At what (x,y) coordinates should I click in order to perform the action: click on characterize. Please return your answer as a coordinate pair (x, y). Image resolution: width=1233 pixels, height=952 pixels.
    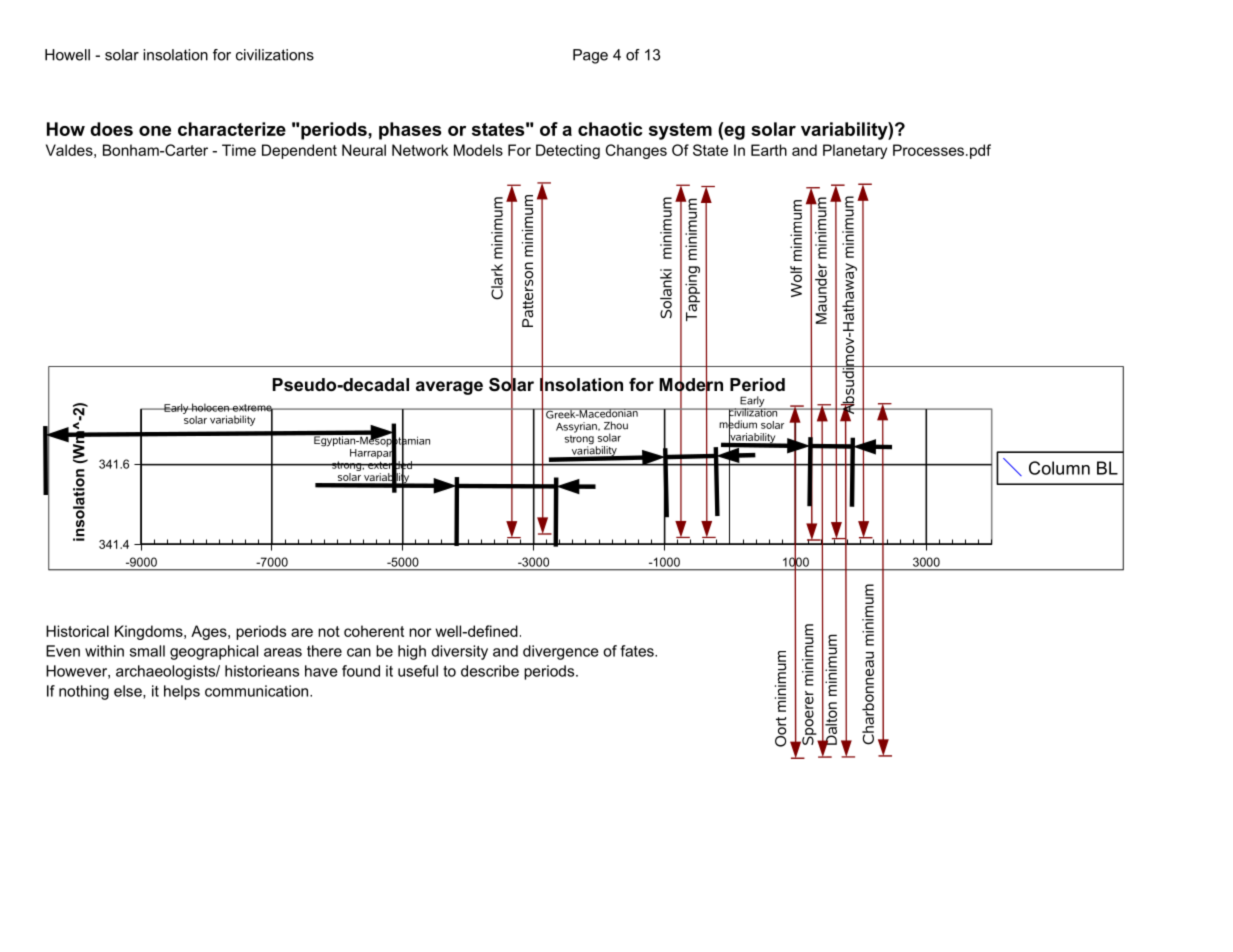
    Looking at the image, I should click on (232, 129).
